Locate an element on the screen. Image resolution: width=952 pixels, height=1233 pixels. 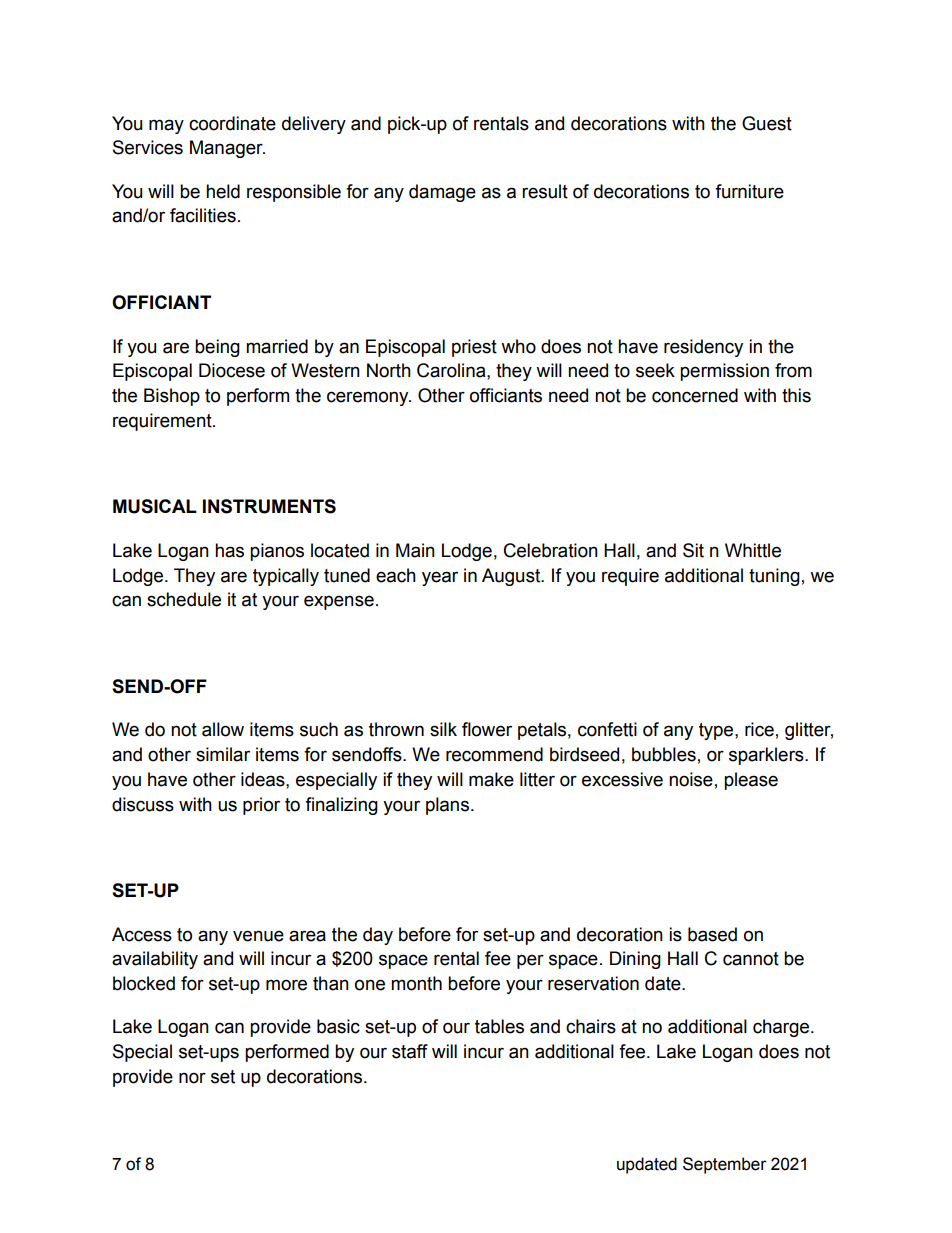
furniture is located at coordinates (749, 191).
